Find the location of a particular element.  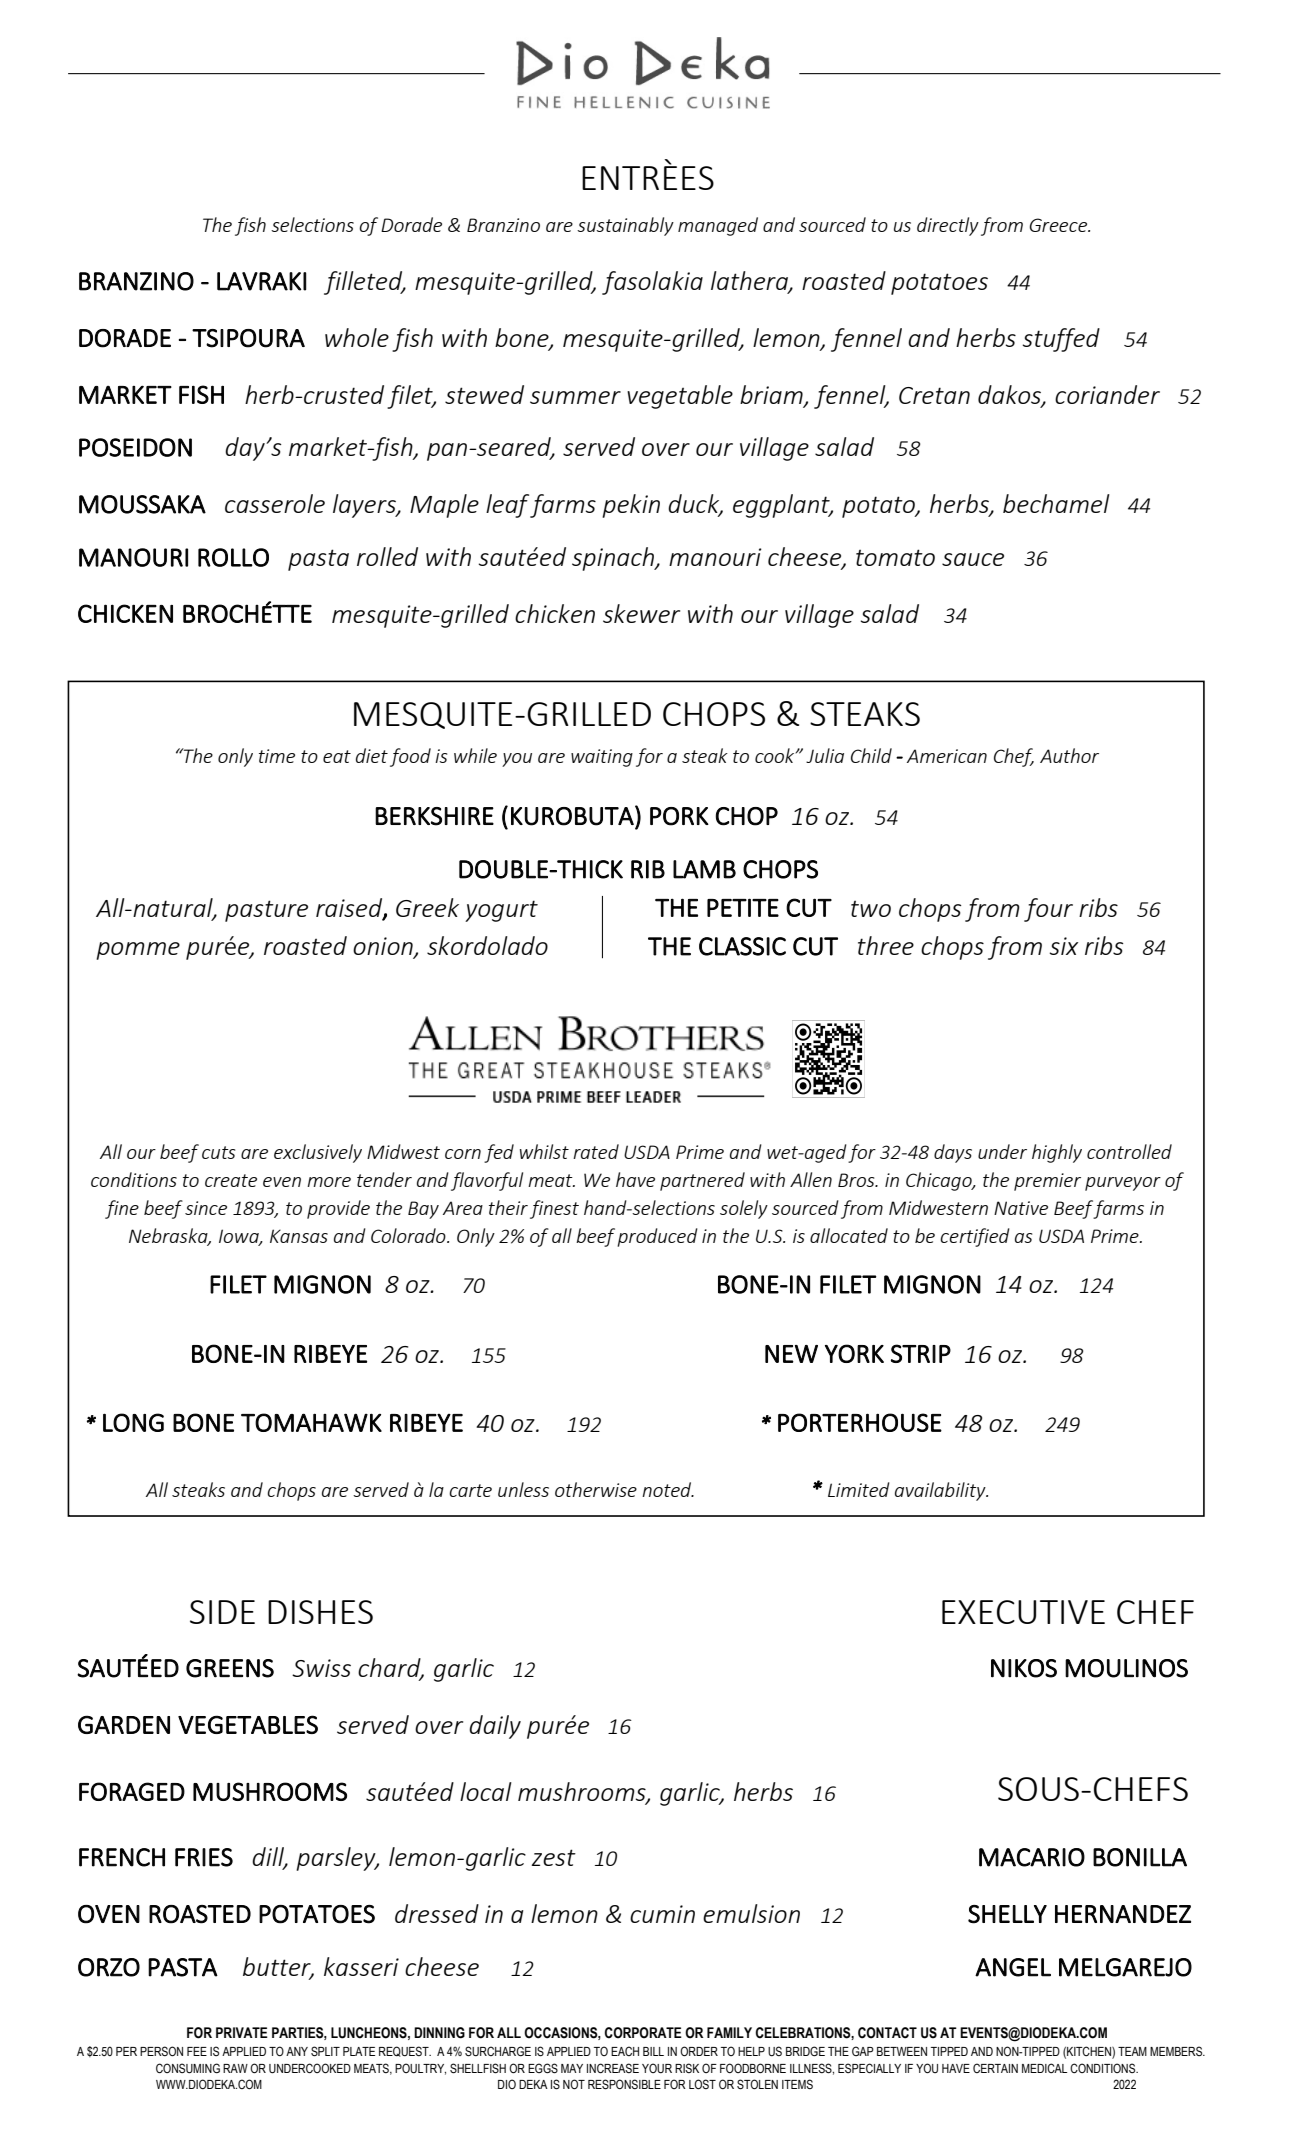

sustainably is located at coordinates (625, 226).
